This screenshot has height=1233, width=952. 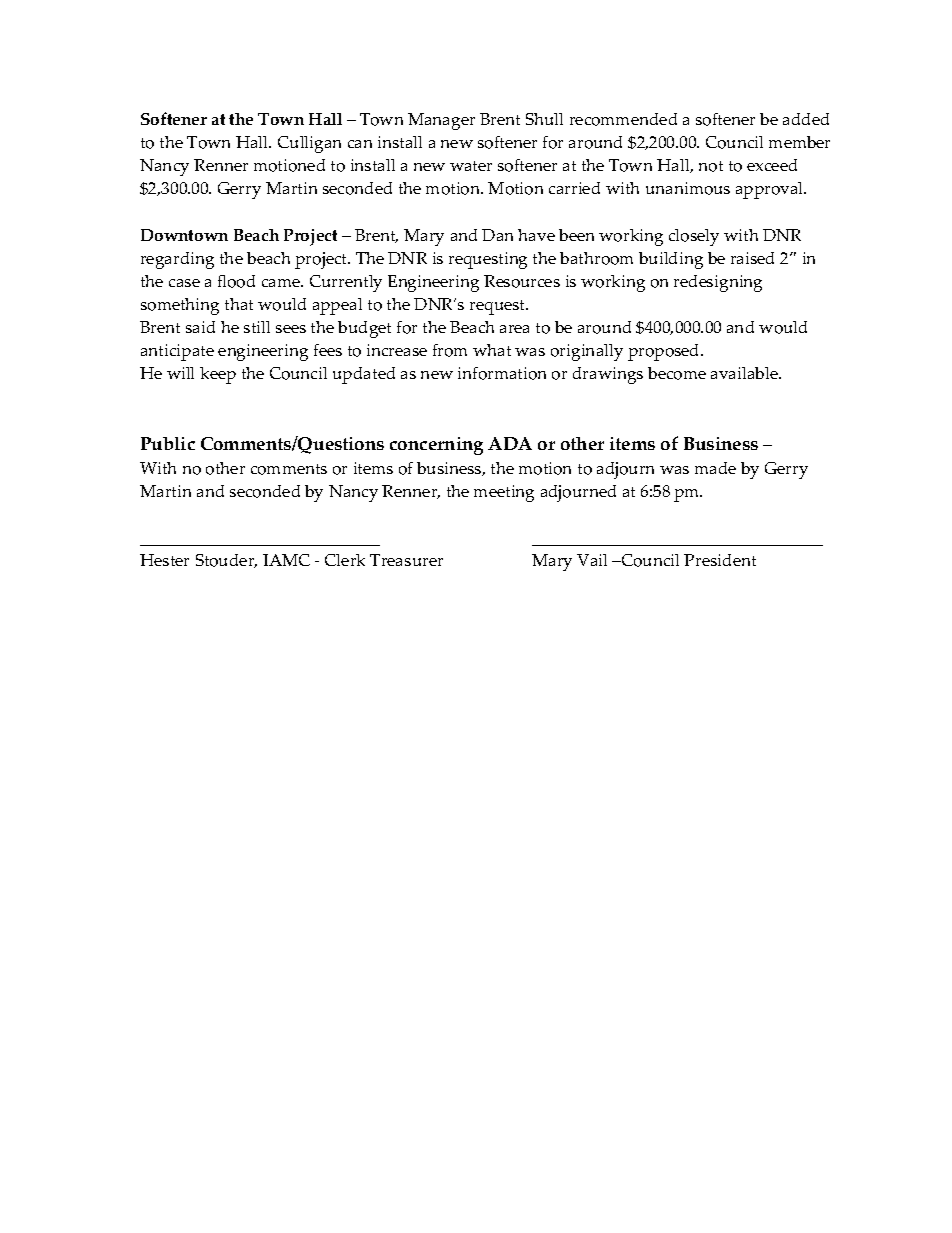 I want to click on ADA, so click(x=510, y=443).
